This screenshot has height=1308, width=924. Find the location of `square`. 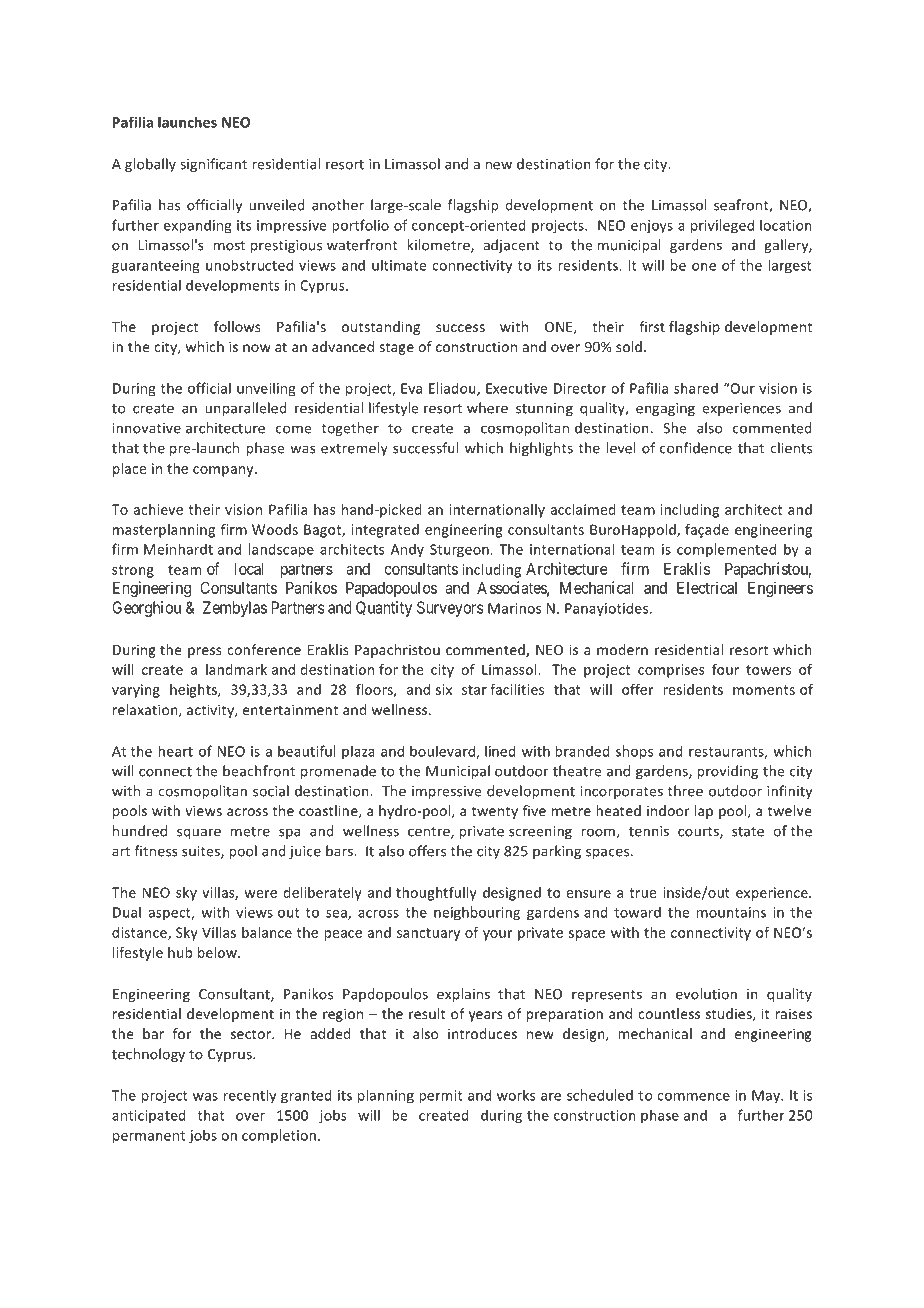

square is located at coordinates (199, 833).
